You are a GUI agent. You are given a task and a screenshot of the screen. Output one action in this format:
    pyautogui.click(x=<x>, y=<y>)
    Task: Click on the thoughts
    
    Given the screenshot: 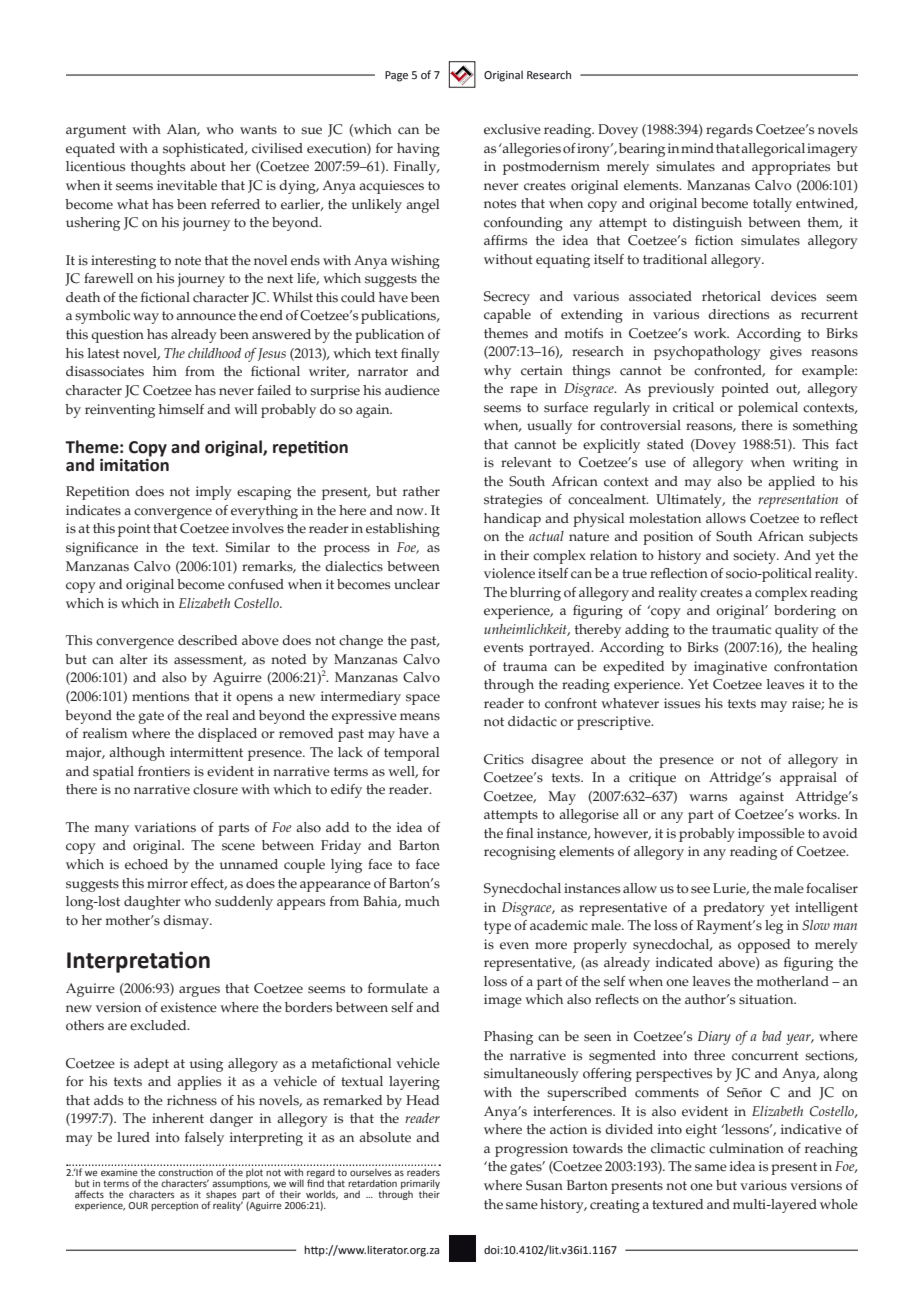 What is the action you would take?
    pyautogui.click(x=158, y=168)
